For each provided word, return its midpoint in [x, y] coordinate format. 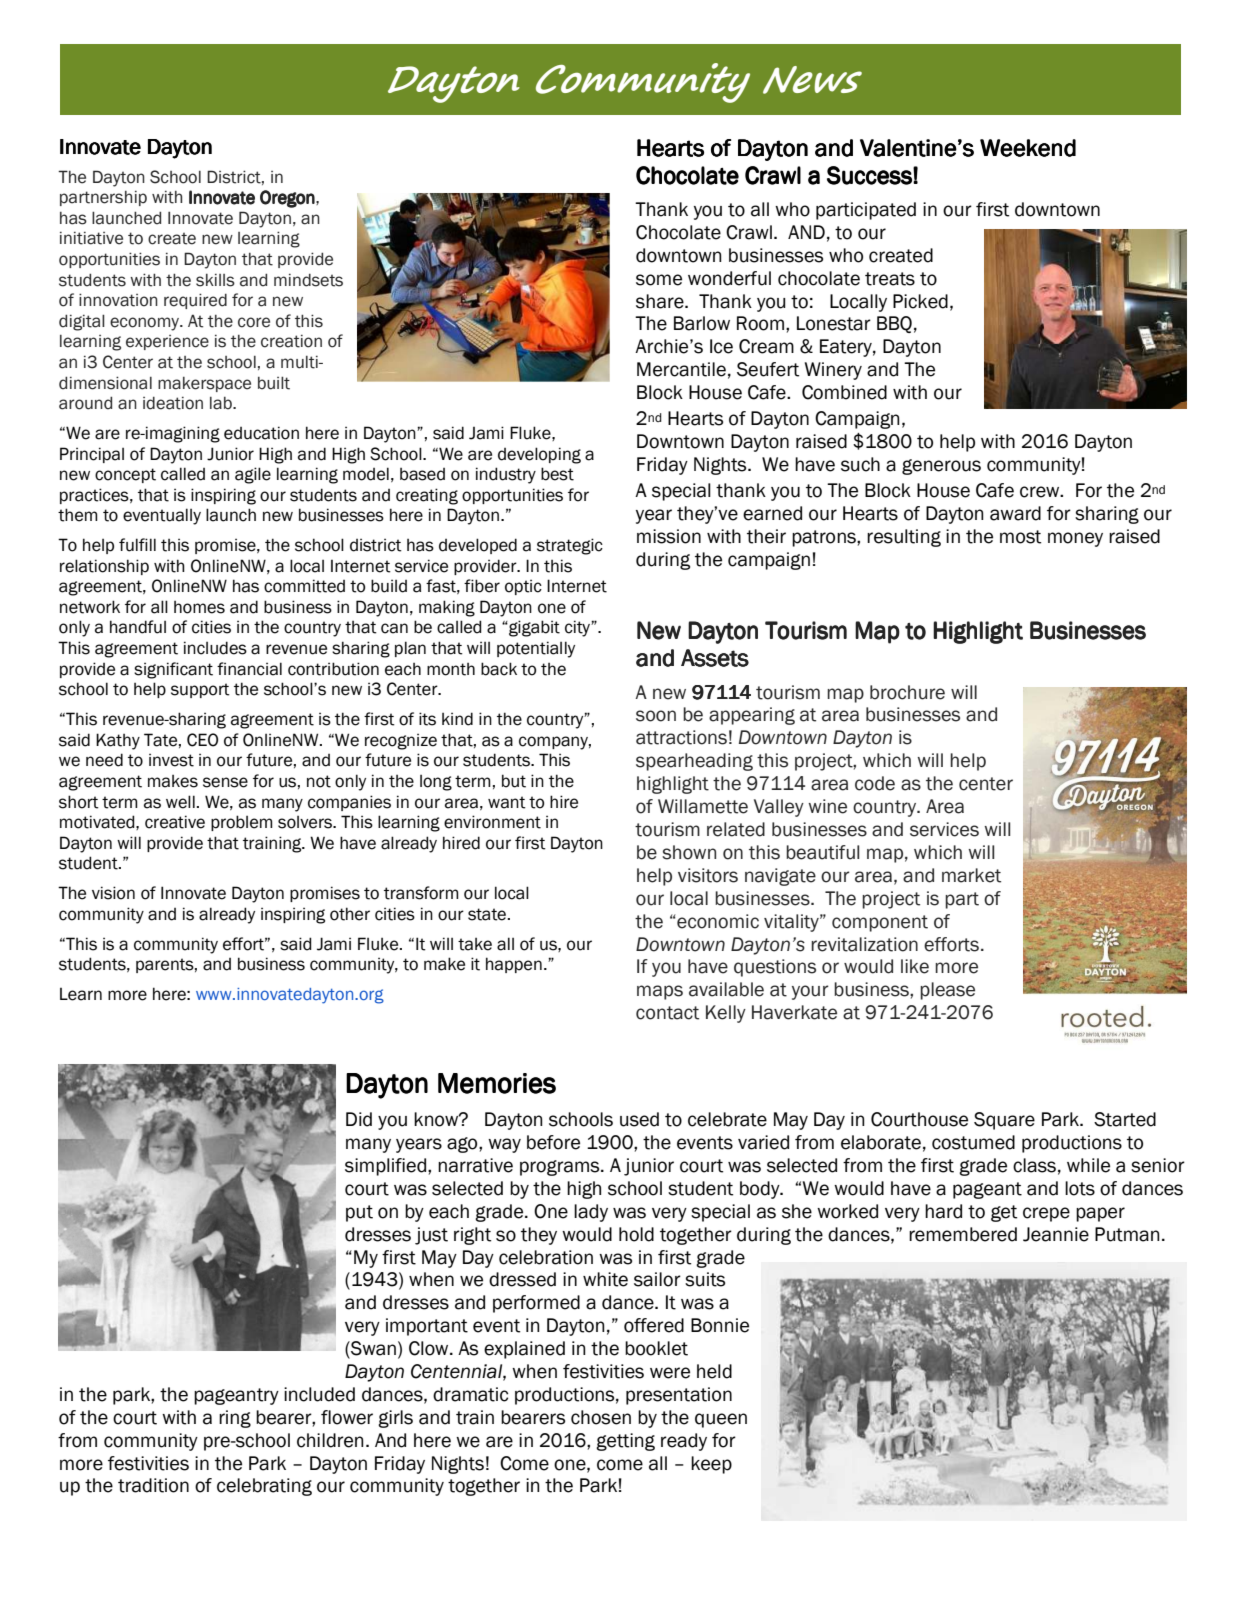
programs [561, 1168]
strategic [570, 546]
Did [359, 1119]
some [659, 280]
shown [689, 852]
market [971, 875]
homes [199, 607]
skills [215, 280]
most [1020, 537]
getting [625, 1442]
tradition [153, 1485]
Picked [920, 301]
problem [242, 823]
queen [721, 1420]
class [1034, 1165]
